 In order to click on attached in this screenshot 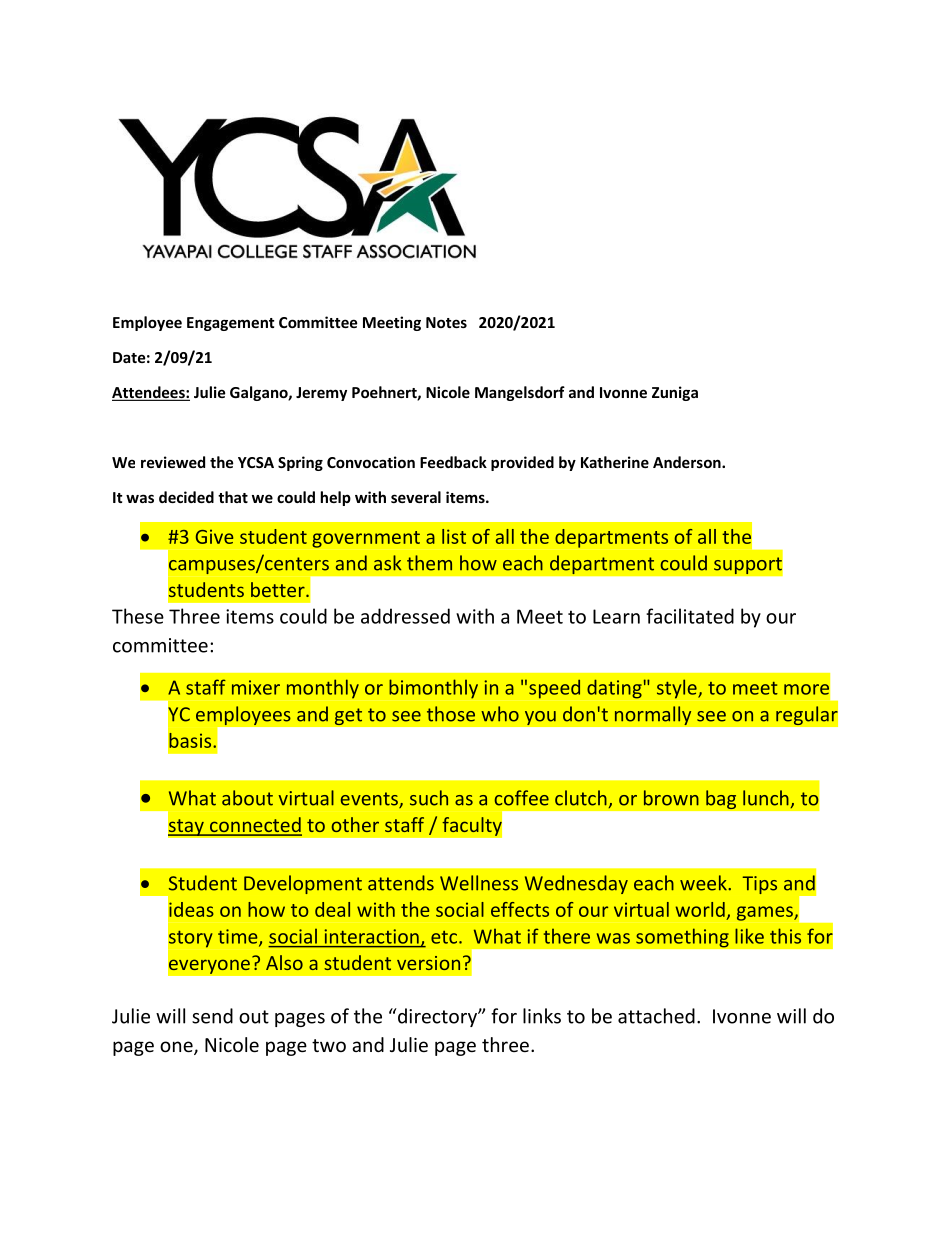, I will do `click(656, 1016)`.
